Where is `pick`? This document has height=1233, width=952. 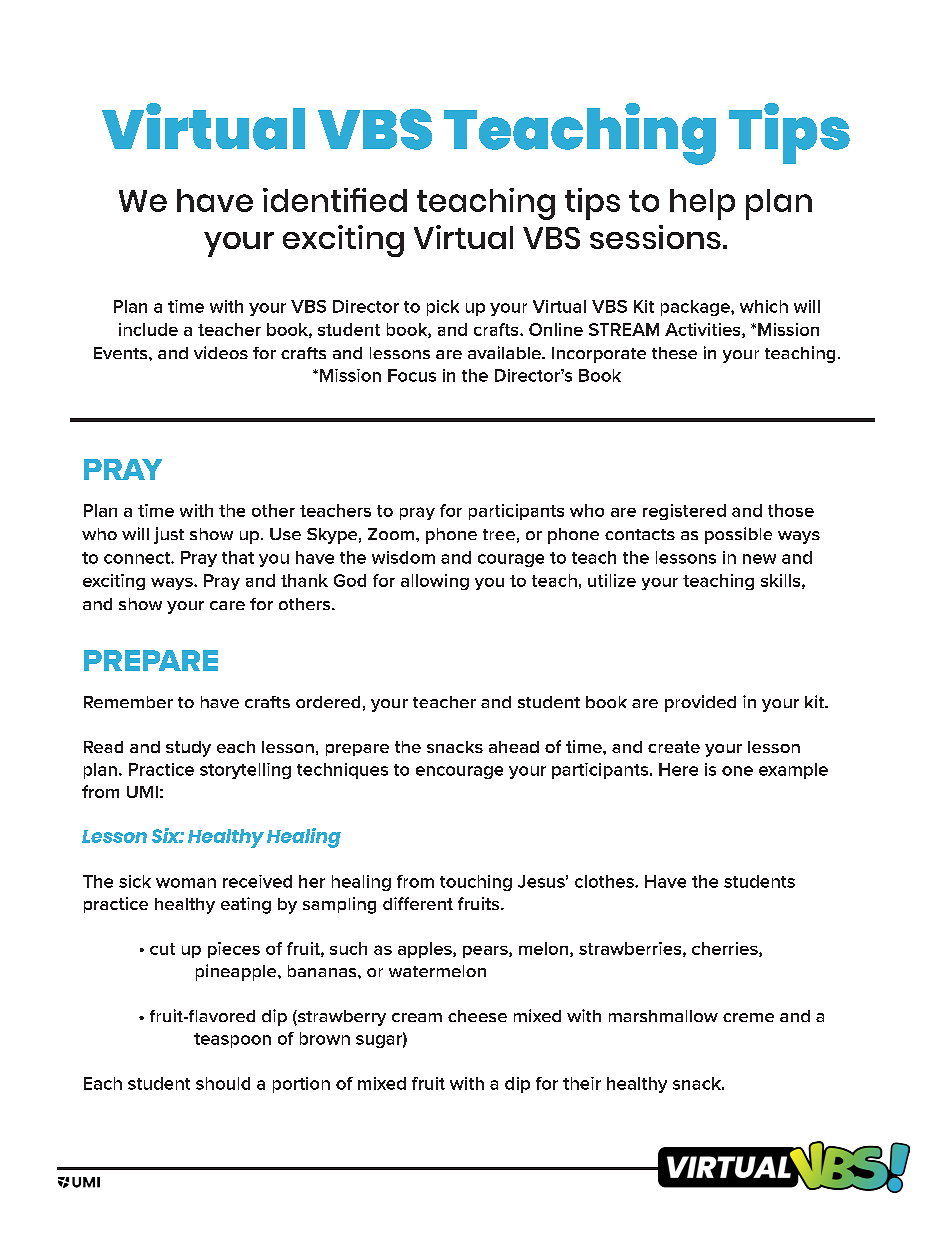 pick is located at coordinates (443, 308).
